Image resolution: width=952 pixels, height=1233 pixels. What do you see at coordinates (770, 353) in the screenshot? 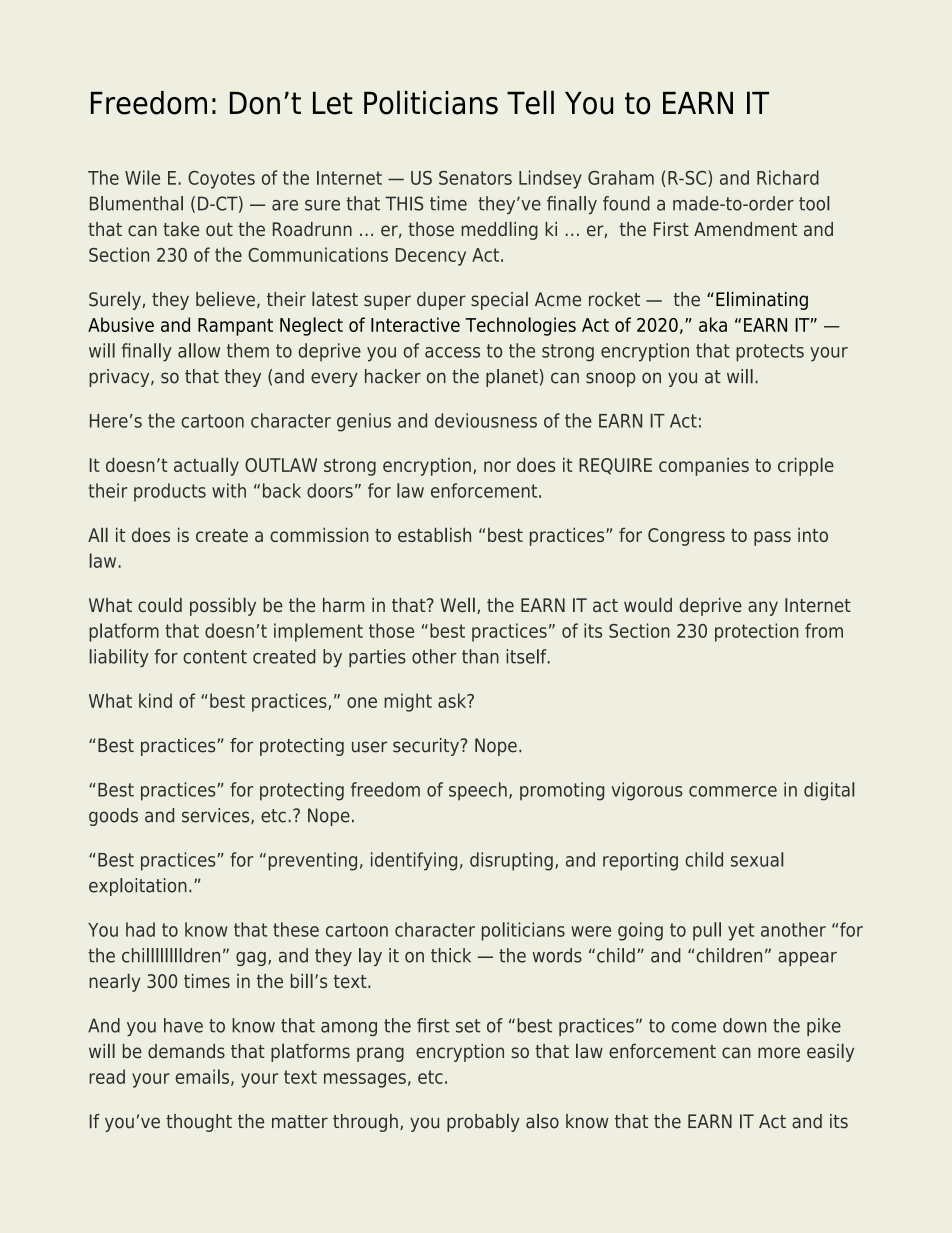
I see `protects` at bounding box center [770, 353].
